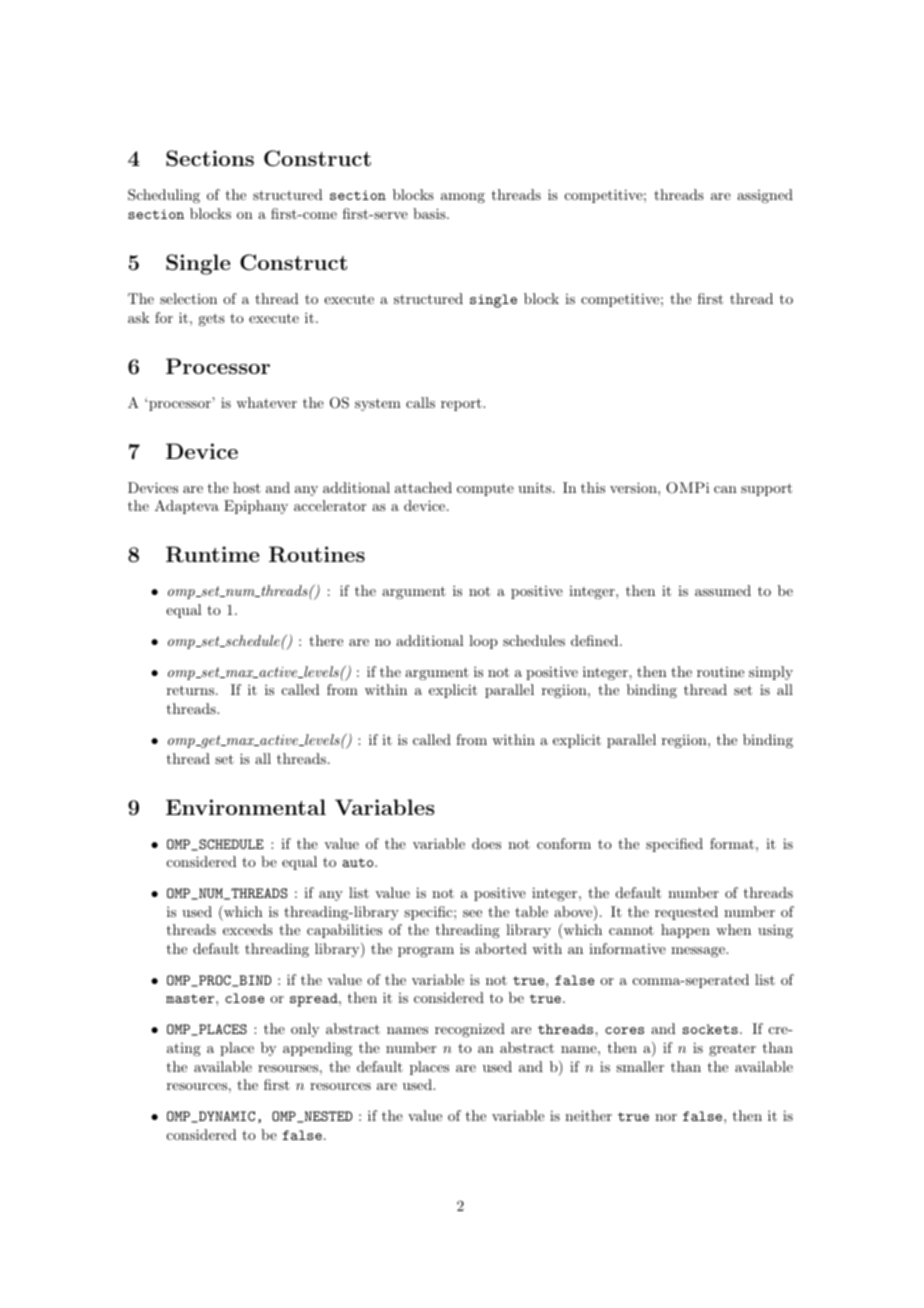 Image resolution: width=924 pixels, height=1308 pixels. What do you see at coordinates (462, 404) in the screenshot?
I see `report` at bounding box center [462, 404].
